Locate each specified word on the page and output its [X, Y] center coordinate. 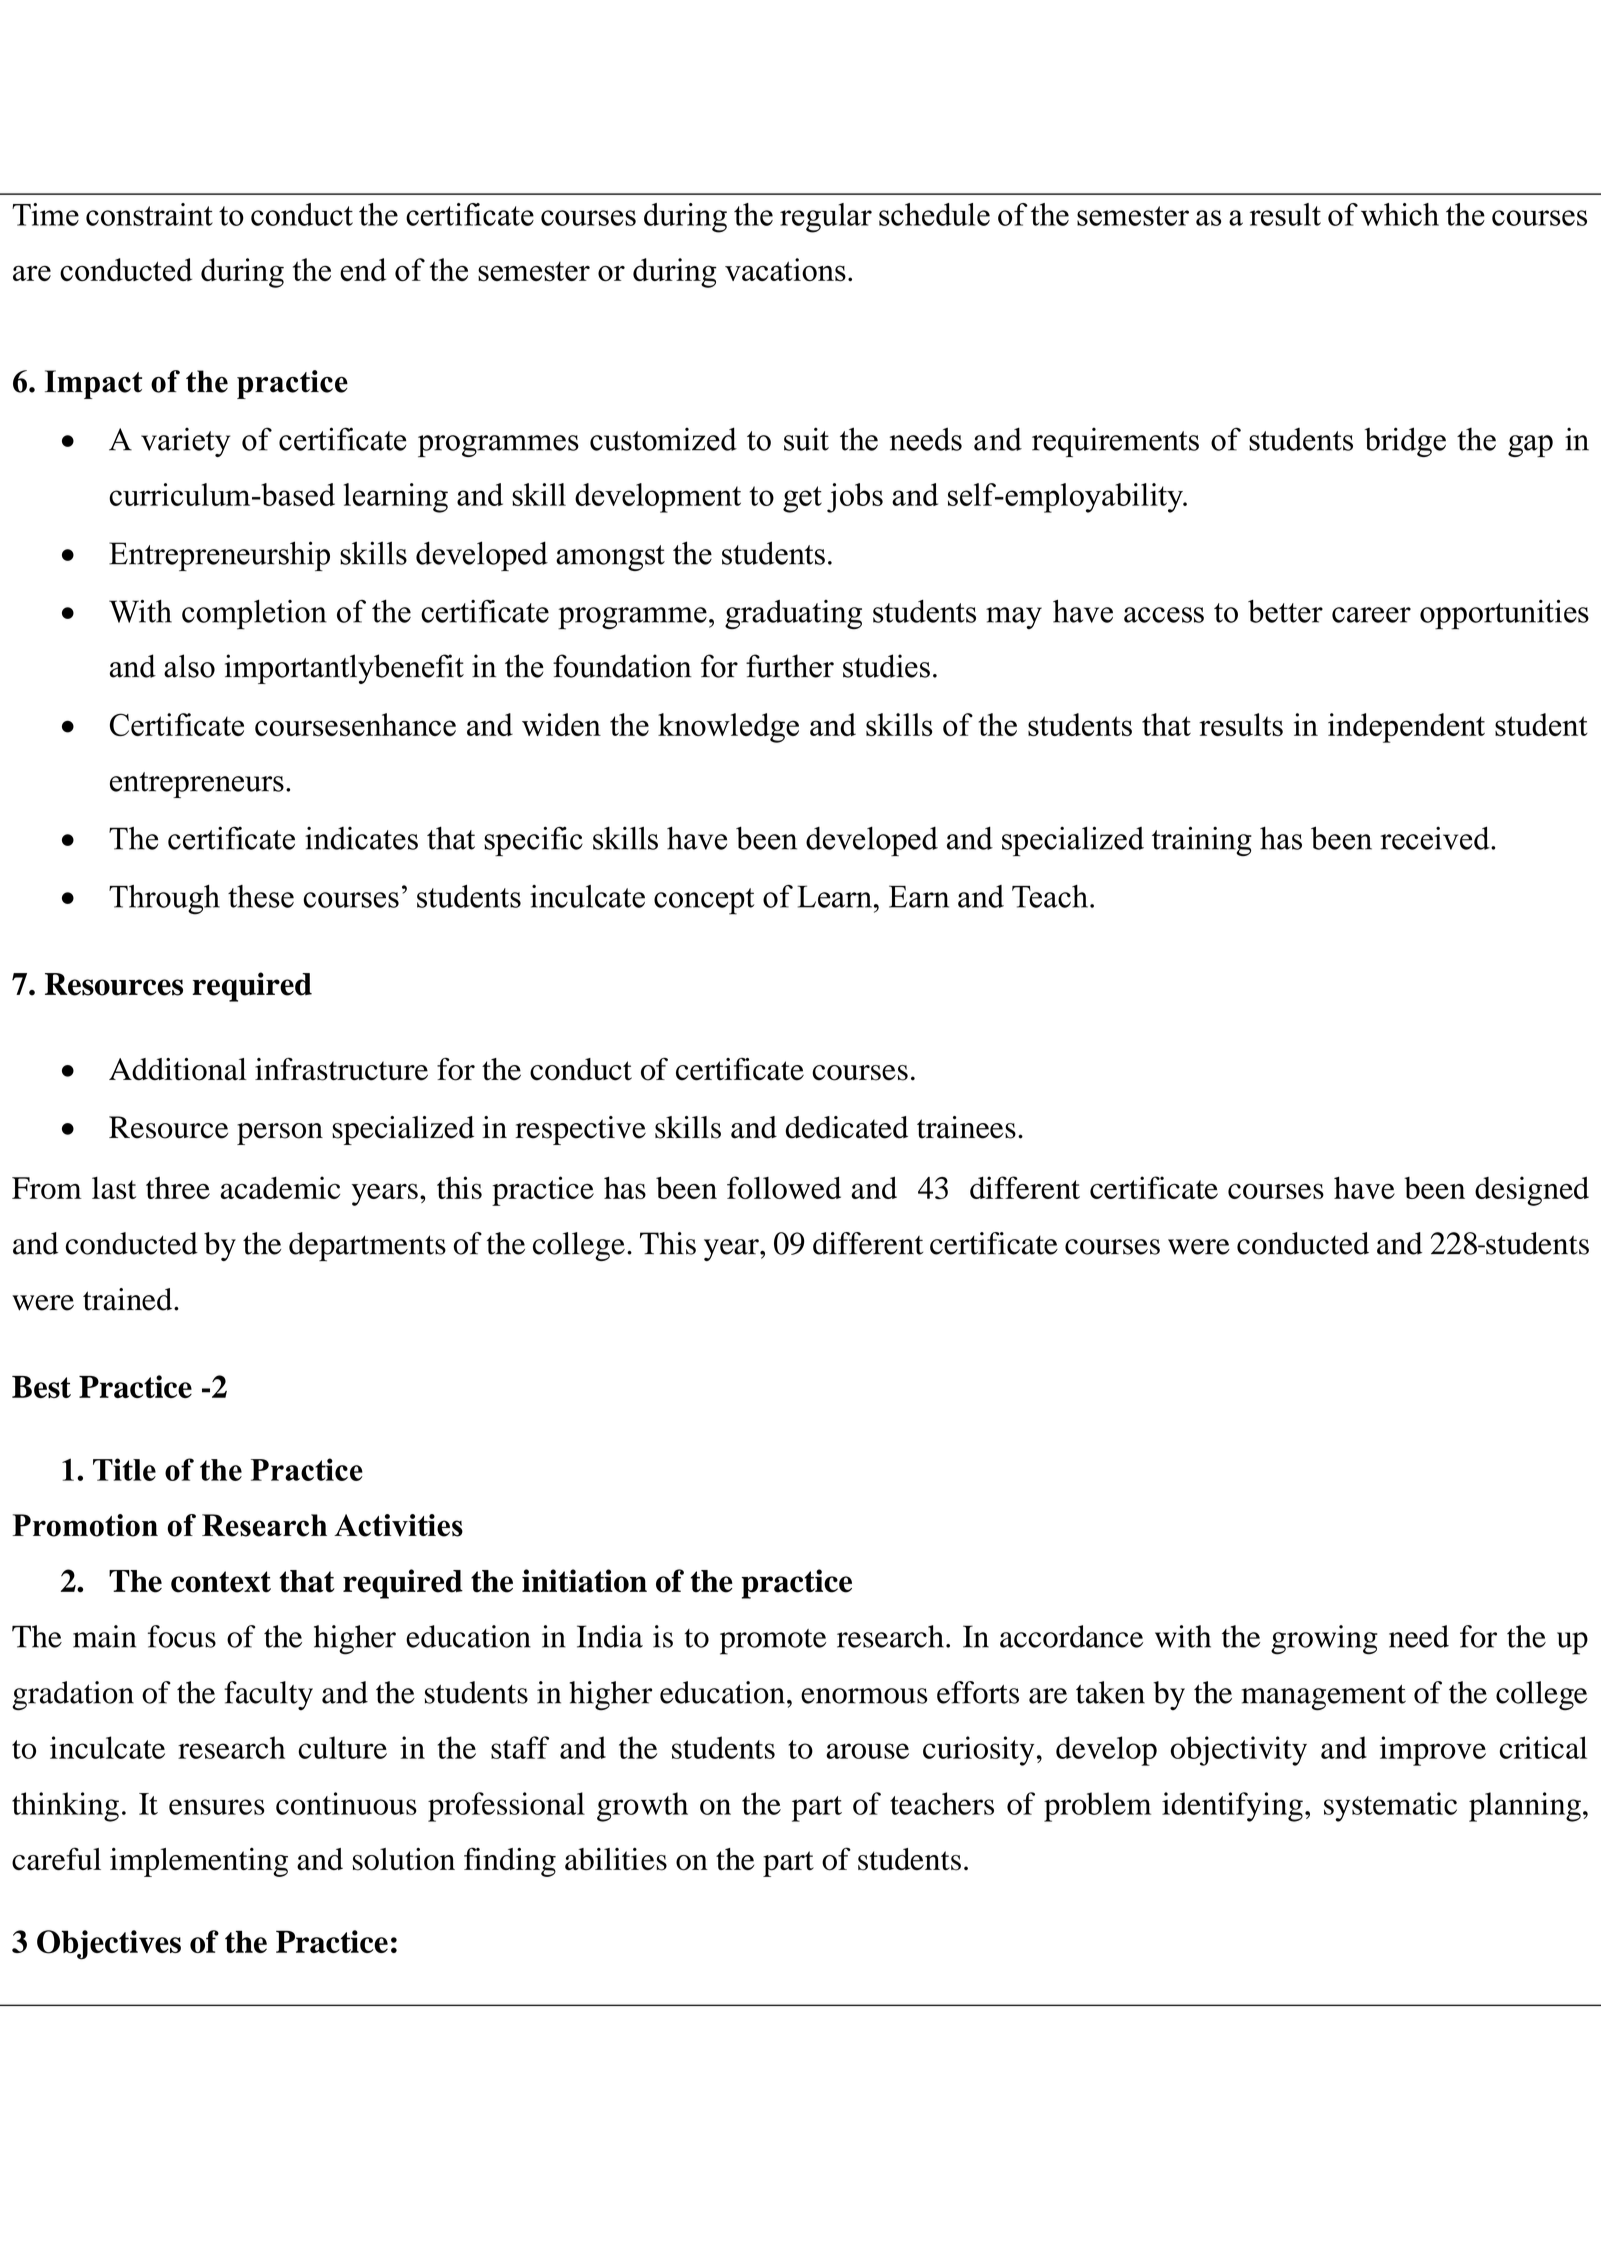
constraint [149, 214]
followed [784, 1187]
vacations [785, 270]
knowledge [728, 728]
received [1436, 838]
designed [1532, 1191]
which [1400, 214]
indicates [361, 838]
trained [129, 1299]
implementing [199, 1862]
